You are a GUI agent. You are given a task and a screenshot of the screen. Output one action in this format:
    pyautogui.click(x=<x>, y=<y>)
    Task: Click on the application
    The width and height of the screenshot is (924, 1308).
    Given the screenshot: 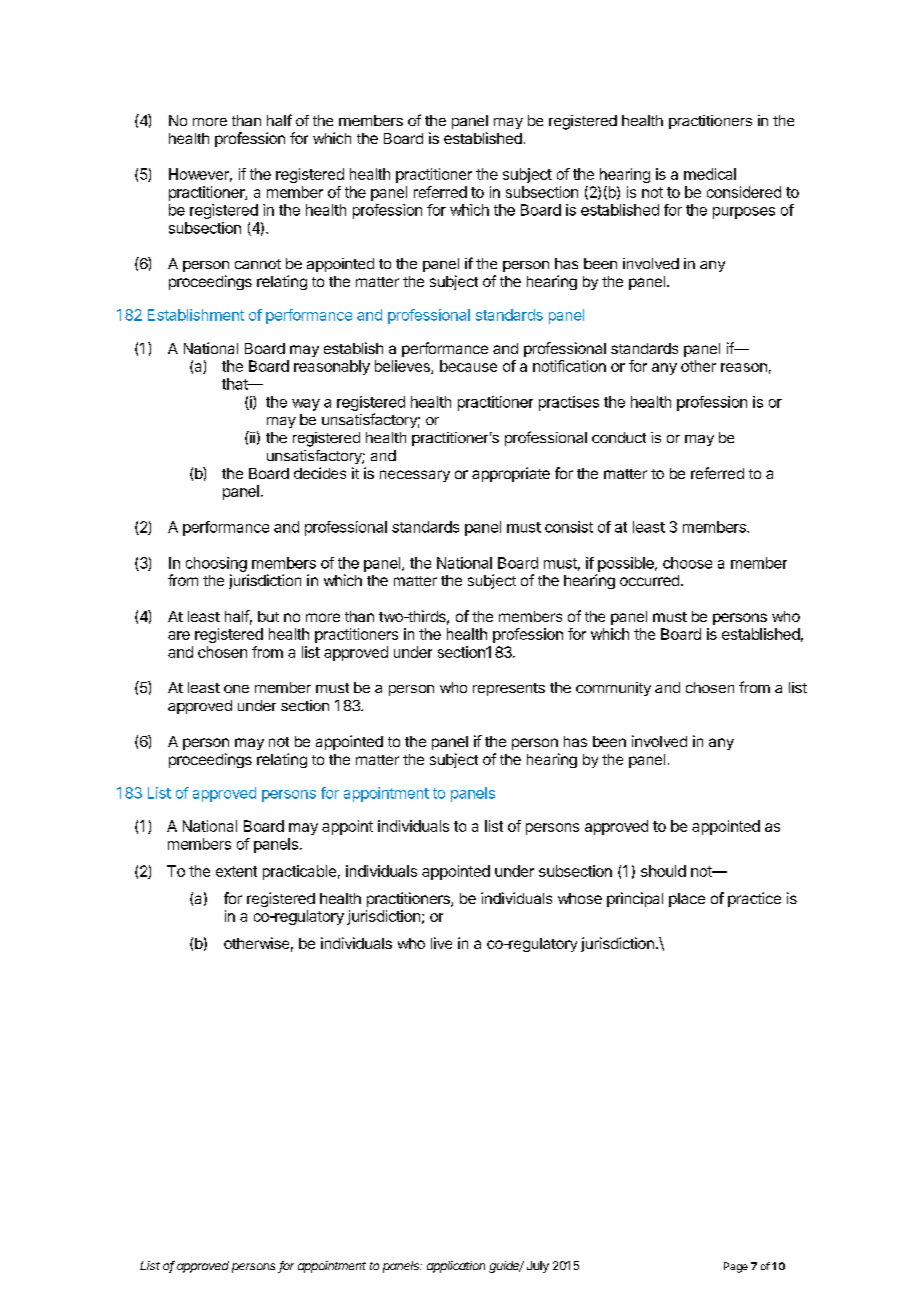 What is the action you would take?
    pyautogui.click(x=456, y=1267)
